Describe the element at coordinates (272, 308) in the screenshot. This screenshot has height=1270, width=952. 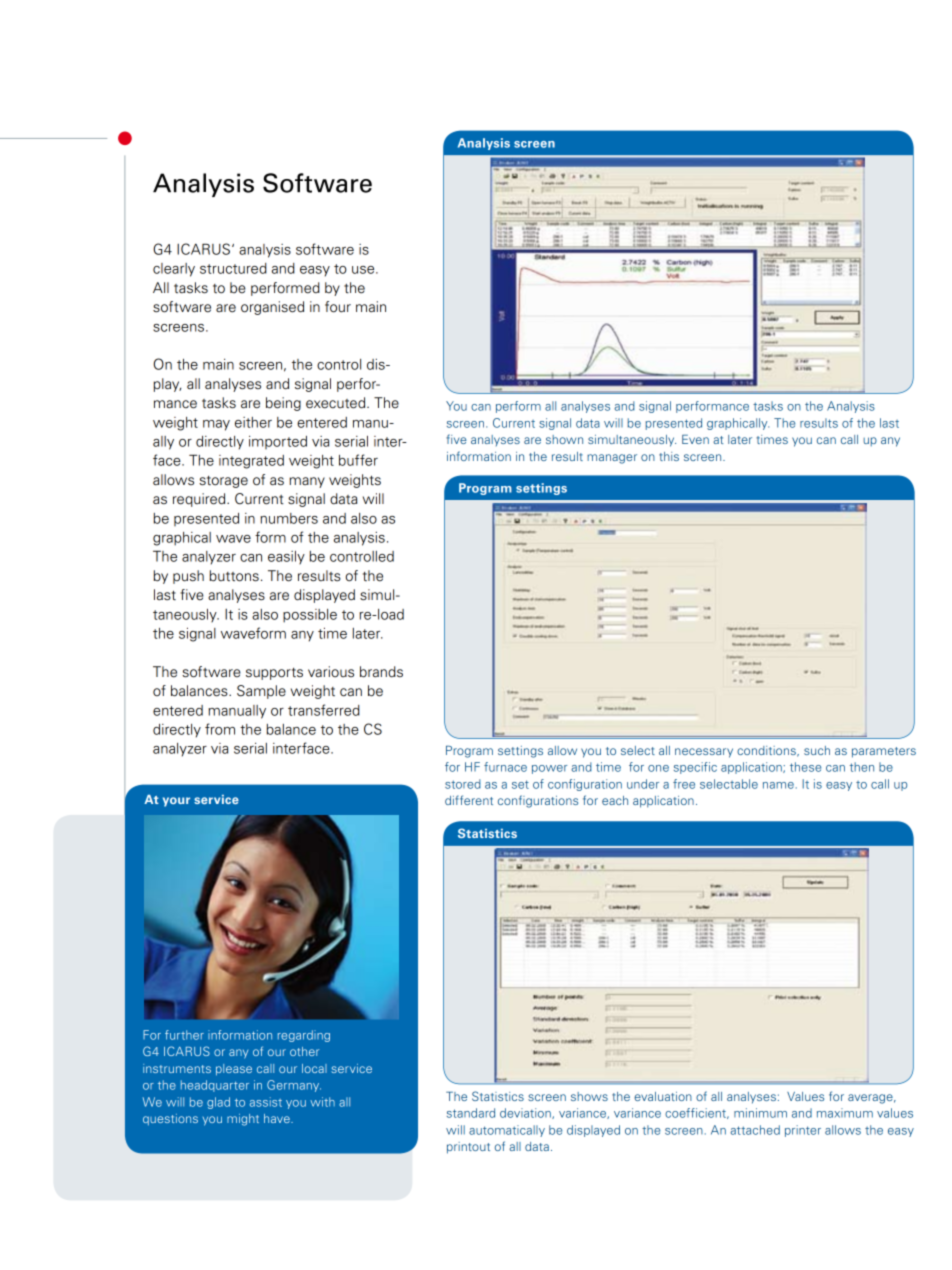
I see `organised` at that location.
